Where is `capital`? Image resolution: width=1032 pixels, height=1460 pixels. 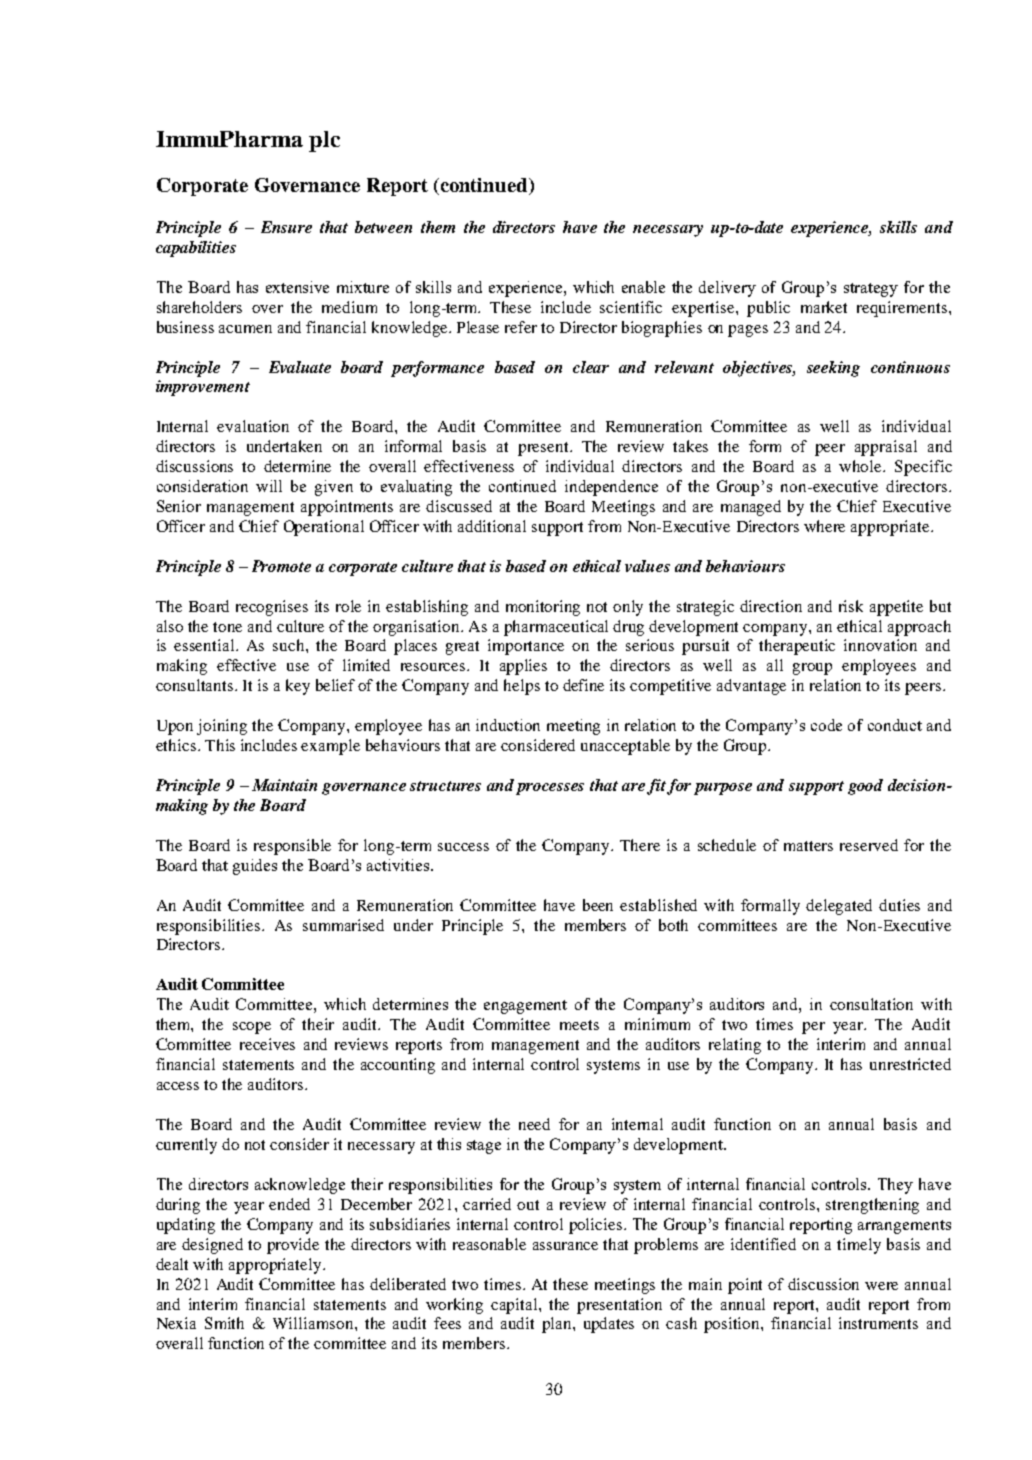 capital is located at coordinates (515, 1306).
